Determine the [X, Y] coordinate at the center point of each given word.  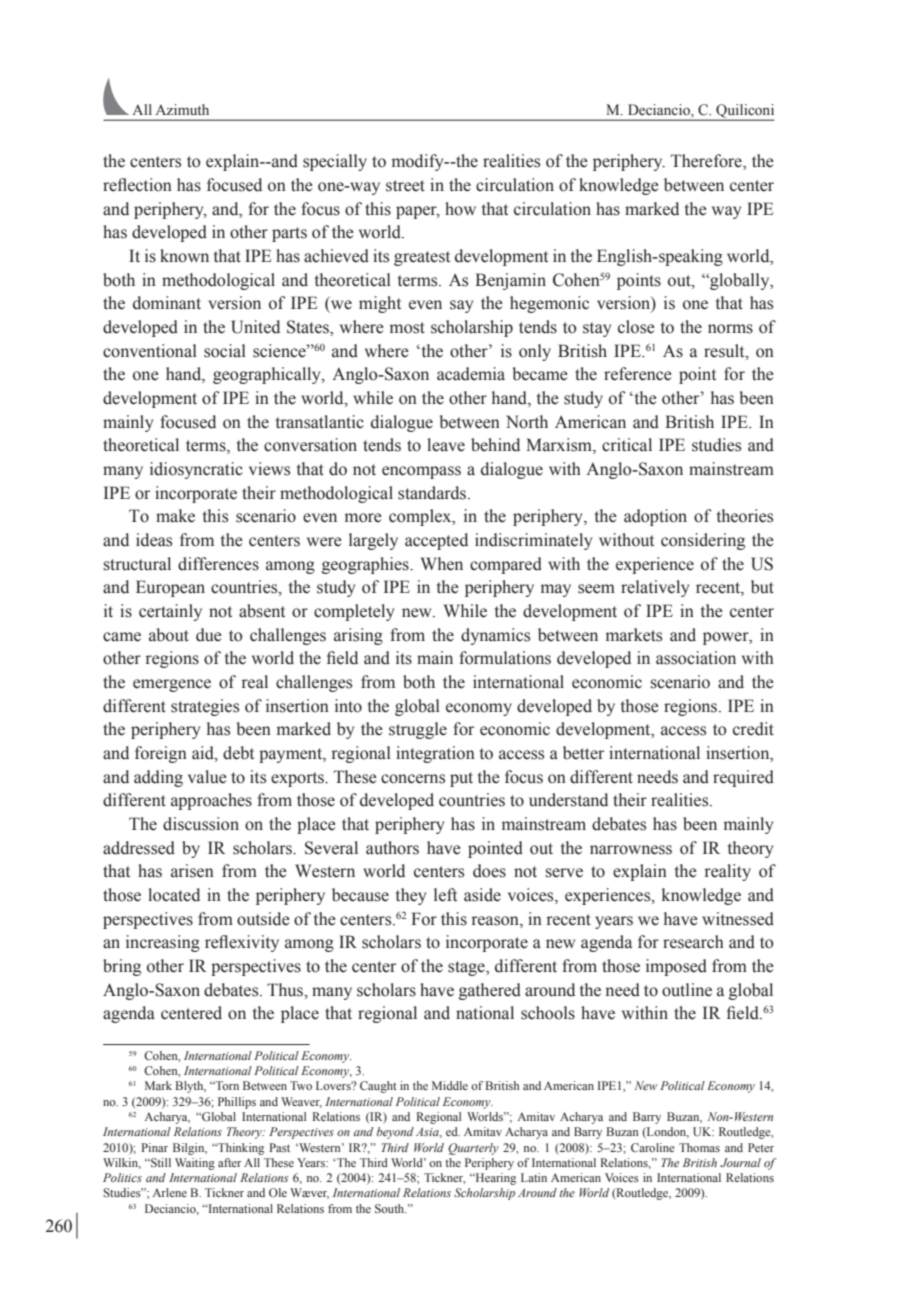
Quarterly [473, 1149]
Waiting [195, 1164]
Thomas [699, 1147]
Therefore [707, 162]
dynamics [495, 636]
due [209, 635]
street [405, 186]
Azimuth [182, 109]
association [696, 658]
